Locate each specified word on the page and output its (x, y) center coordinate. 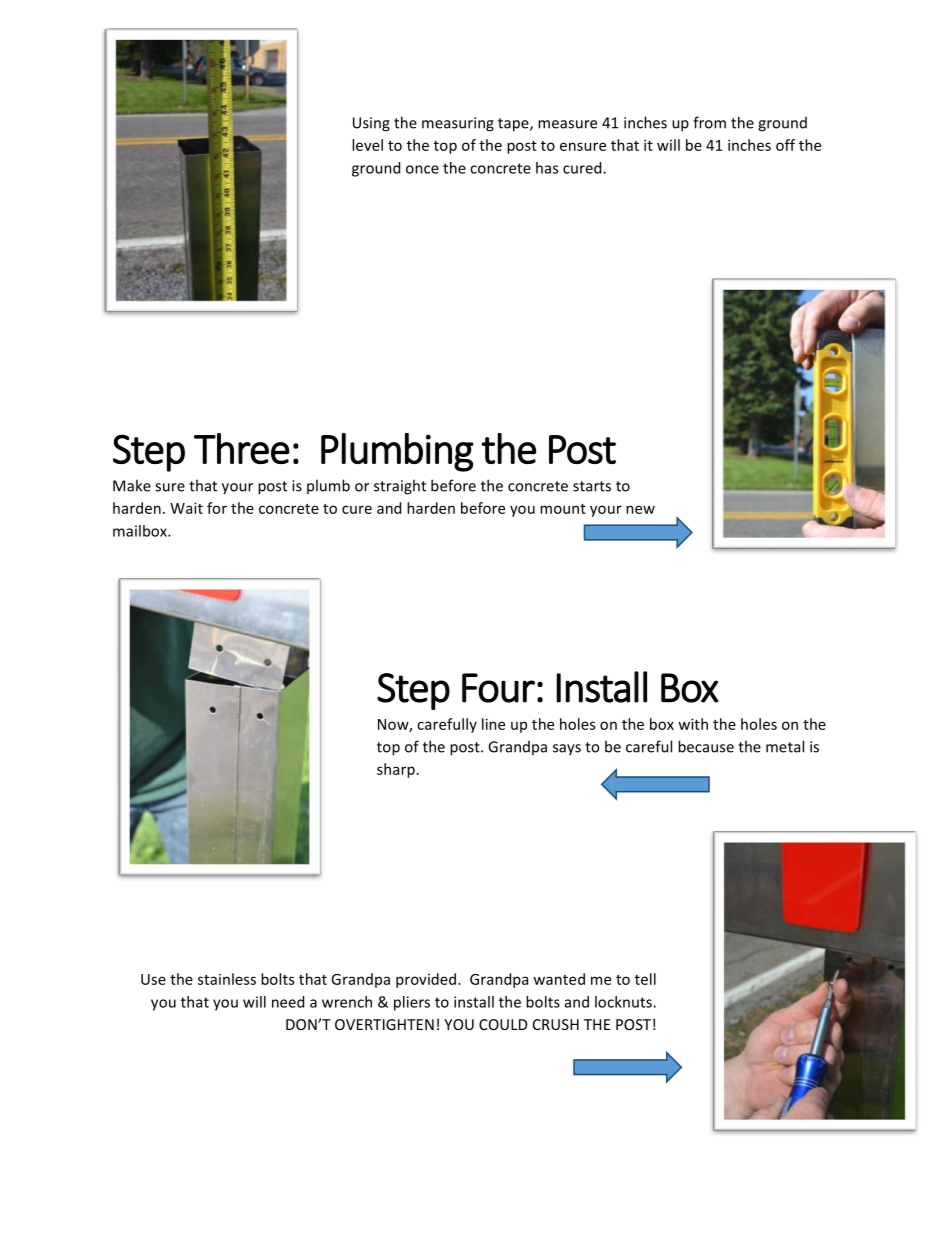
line (493, 724)
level (367, 145)
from (709, 122)
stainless (227, 979)
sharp (396, 770)
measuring (458, 124)
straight (400, 487)
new (640, 509)
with (693, 724)
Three (242, 448)
